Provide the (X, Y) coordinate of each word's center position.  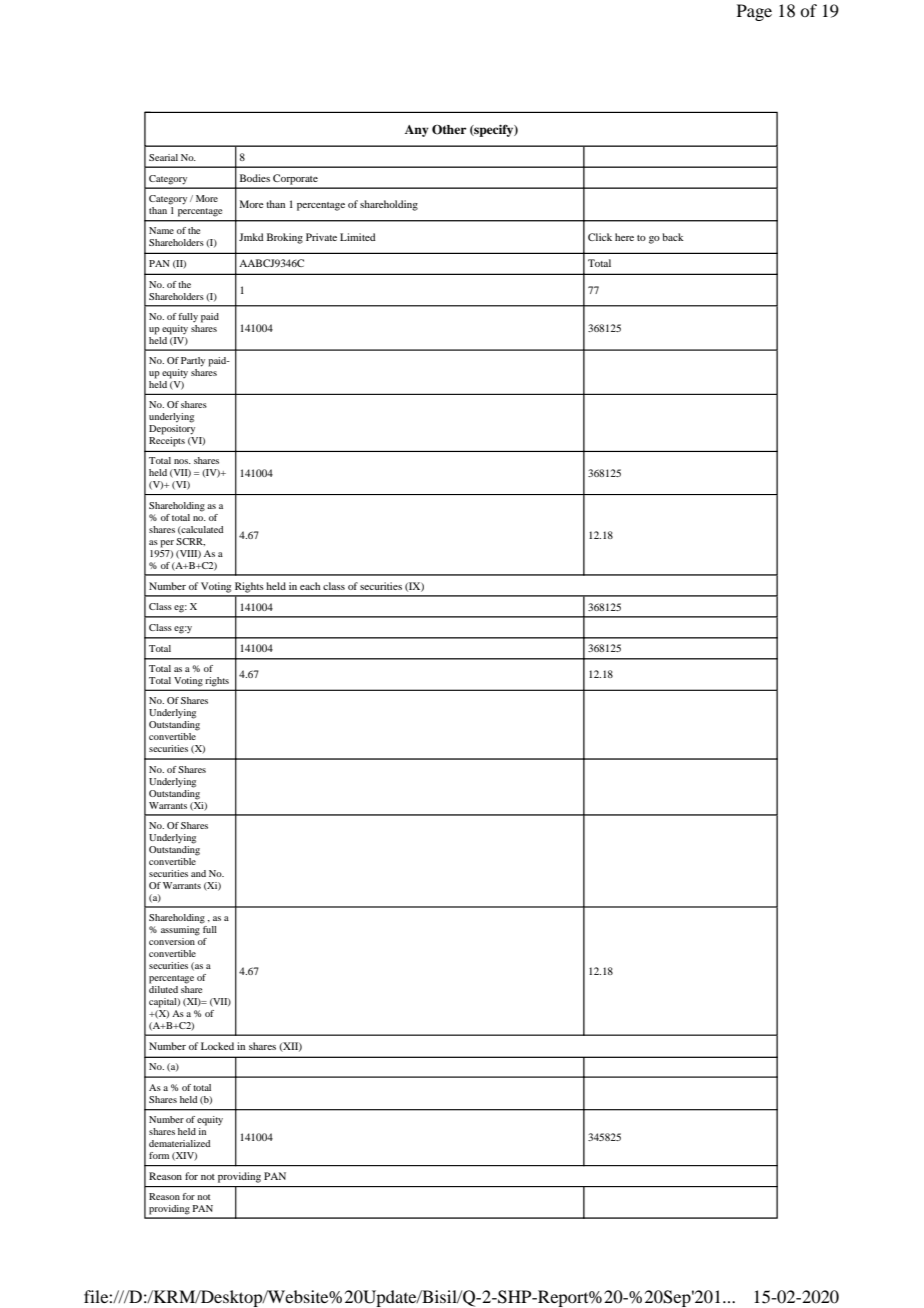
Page (754, 12)
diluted (163, 989)
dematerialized (179, 1143)
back (673, 237)
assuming (181, 929)
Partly (193, 362)
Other (449, 129)
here (624, 237)
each (310, 586)
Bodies (255, 178)
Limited (358, 237)
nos (182, 461)
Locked (217, 1046)
